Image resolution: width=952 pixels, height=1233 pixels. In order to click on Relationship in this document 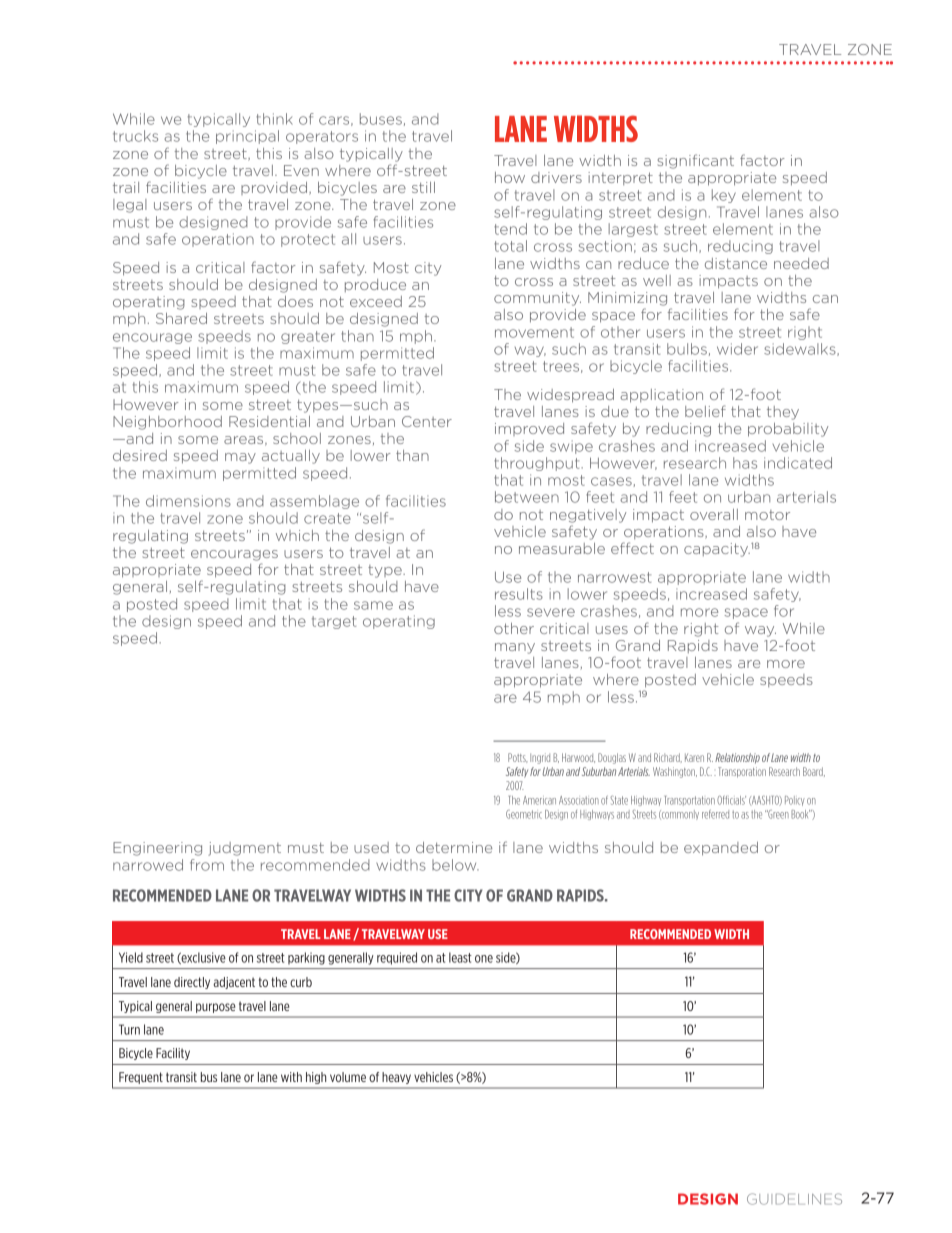, I will do `click(737, 758)`.
